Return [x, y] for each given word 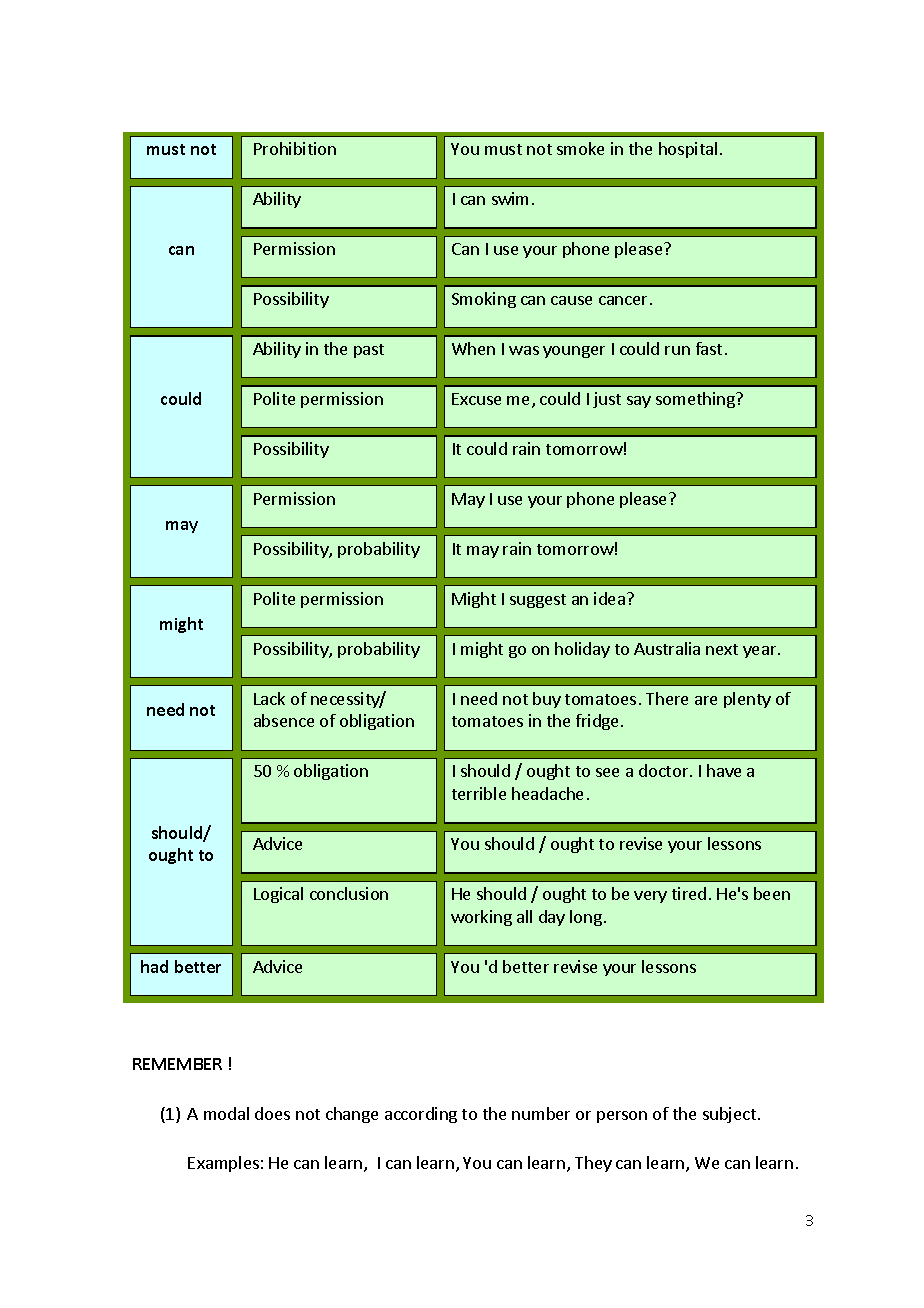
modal [226, 1113]
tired [689, 893]
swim [510, 198]
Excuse [476, 399]
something [696, 400]
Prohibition [295, 148]
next [722, 649]
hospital [688, 150]
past [369, 351]
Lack [269, 698]
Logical [278, 895]
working [481, 918]
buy [547, 700]
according [421, 1115]
